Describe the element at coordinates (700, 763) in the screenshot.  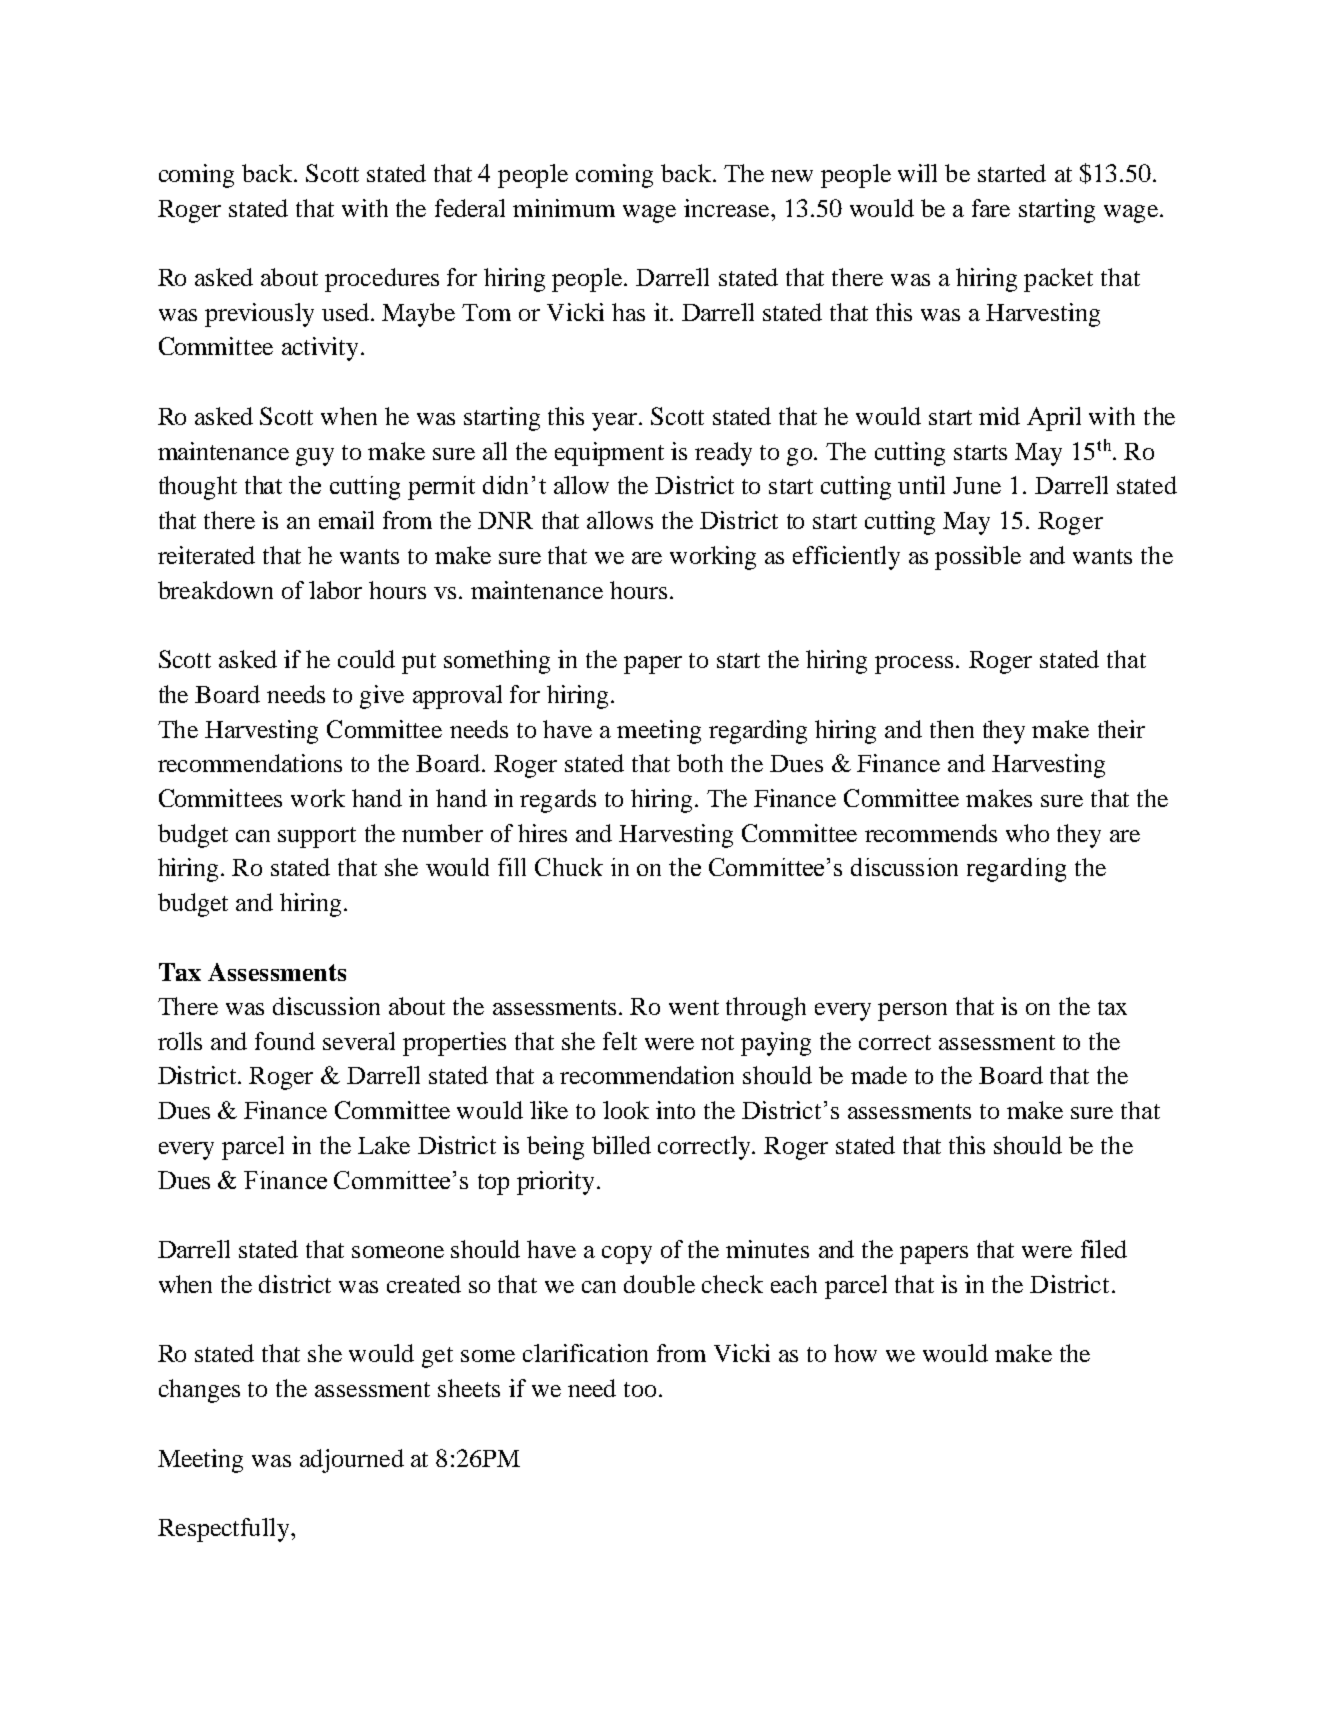
I see `both` at that location.
